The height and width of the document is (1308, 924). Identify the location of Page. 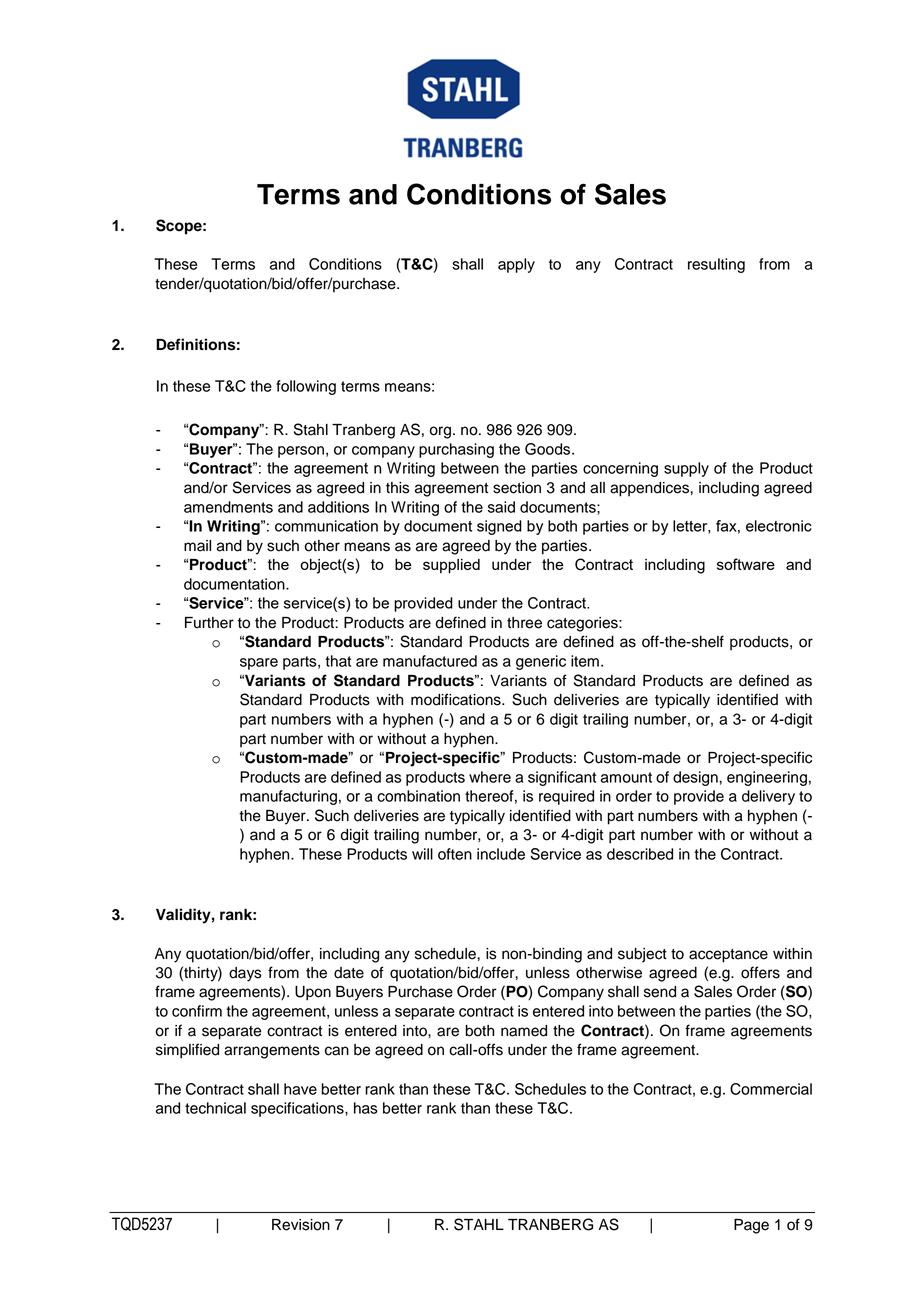
(751, 1226).
